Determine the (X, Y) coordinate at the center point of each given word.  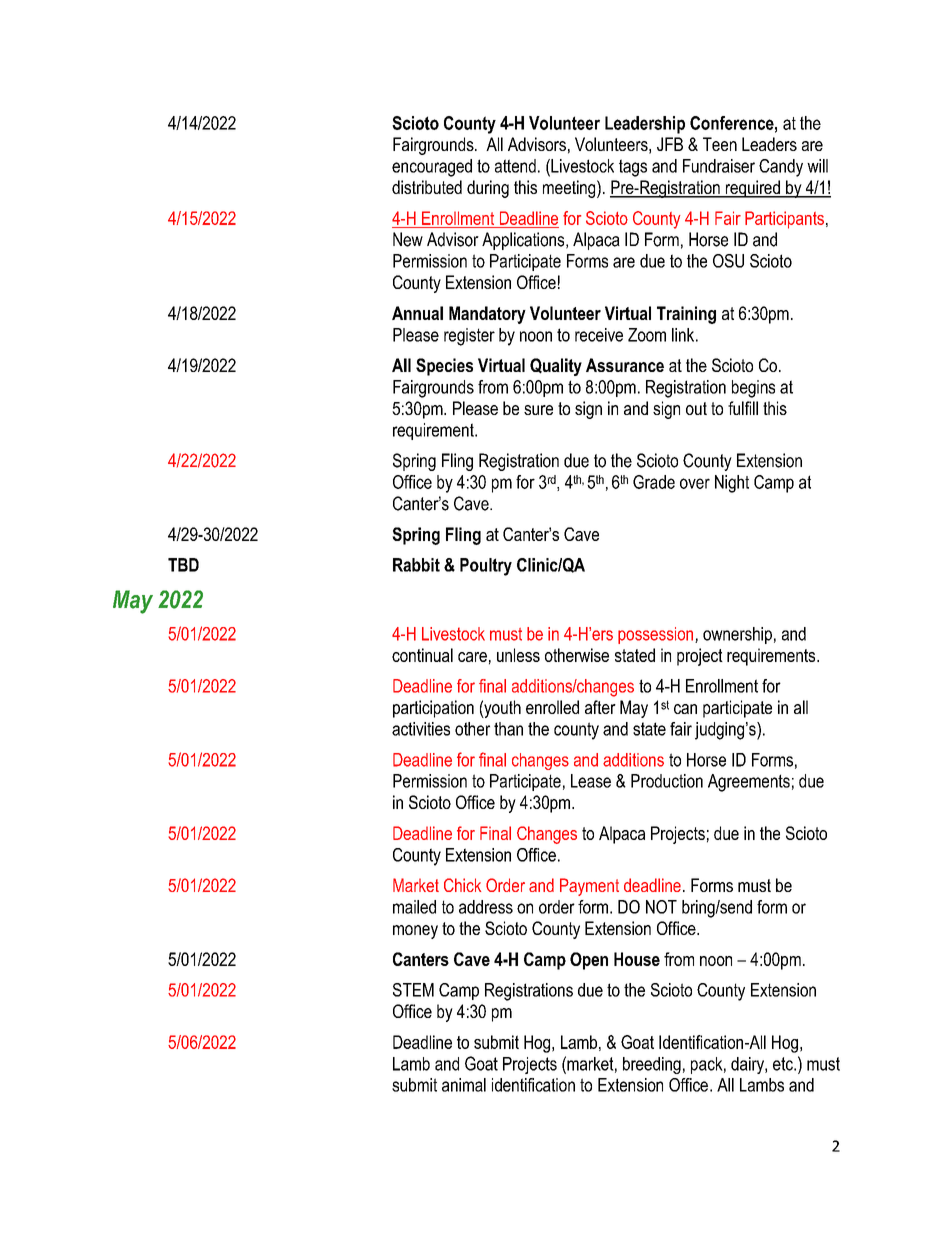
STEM (413, 990)
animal (464, 1085)
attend (515, 166)
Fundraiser (719, 166)
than (508, 729)
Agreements (749, 783)
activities (421, 729)
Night (732, 484)
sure (538, 410)
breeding (652, 1065)
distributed (427, 187)
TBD (183, 565)
